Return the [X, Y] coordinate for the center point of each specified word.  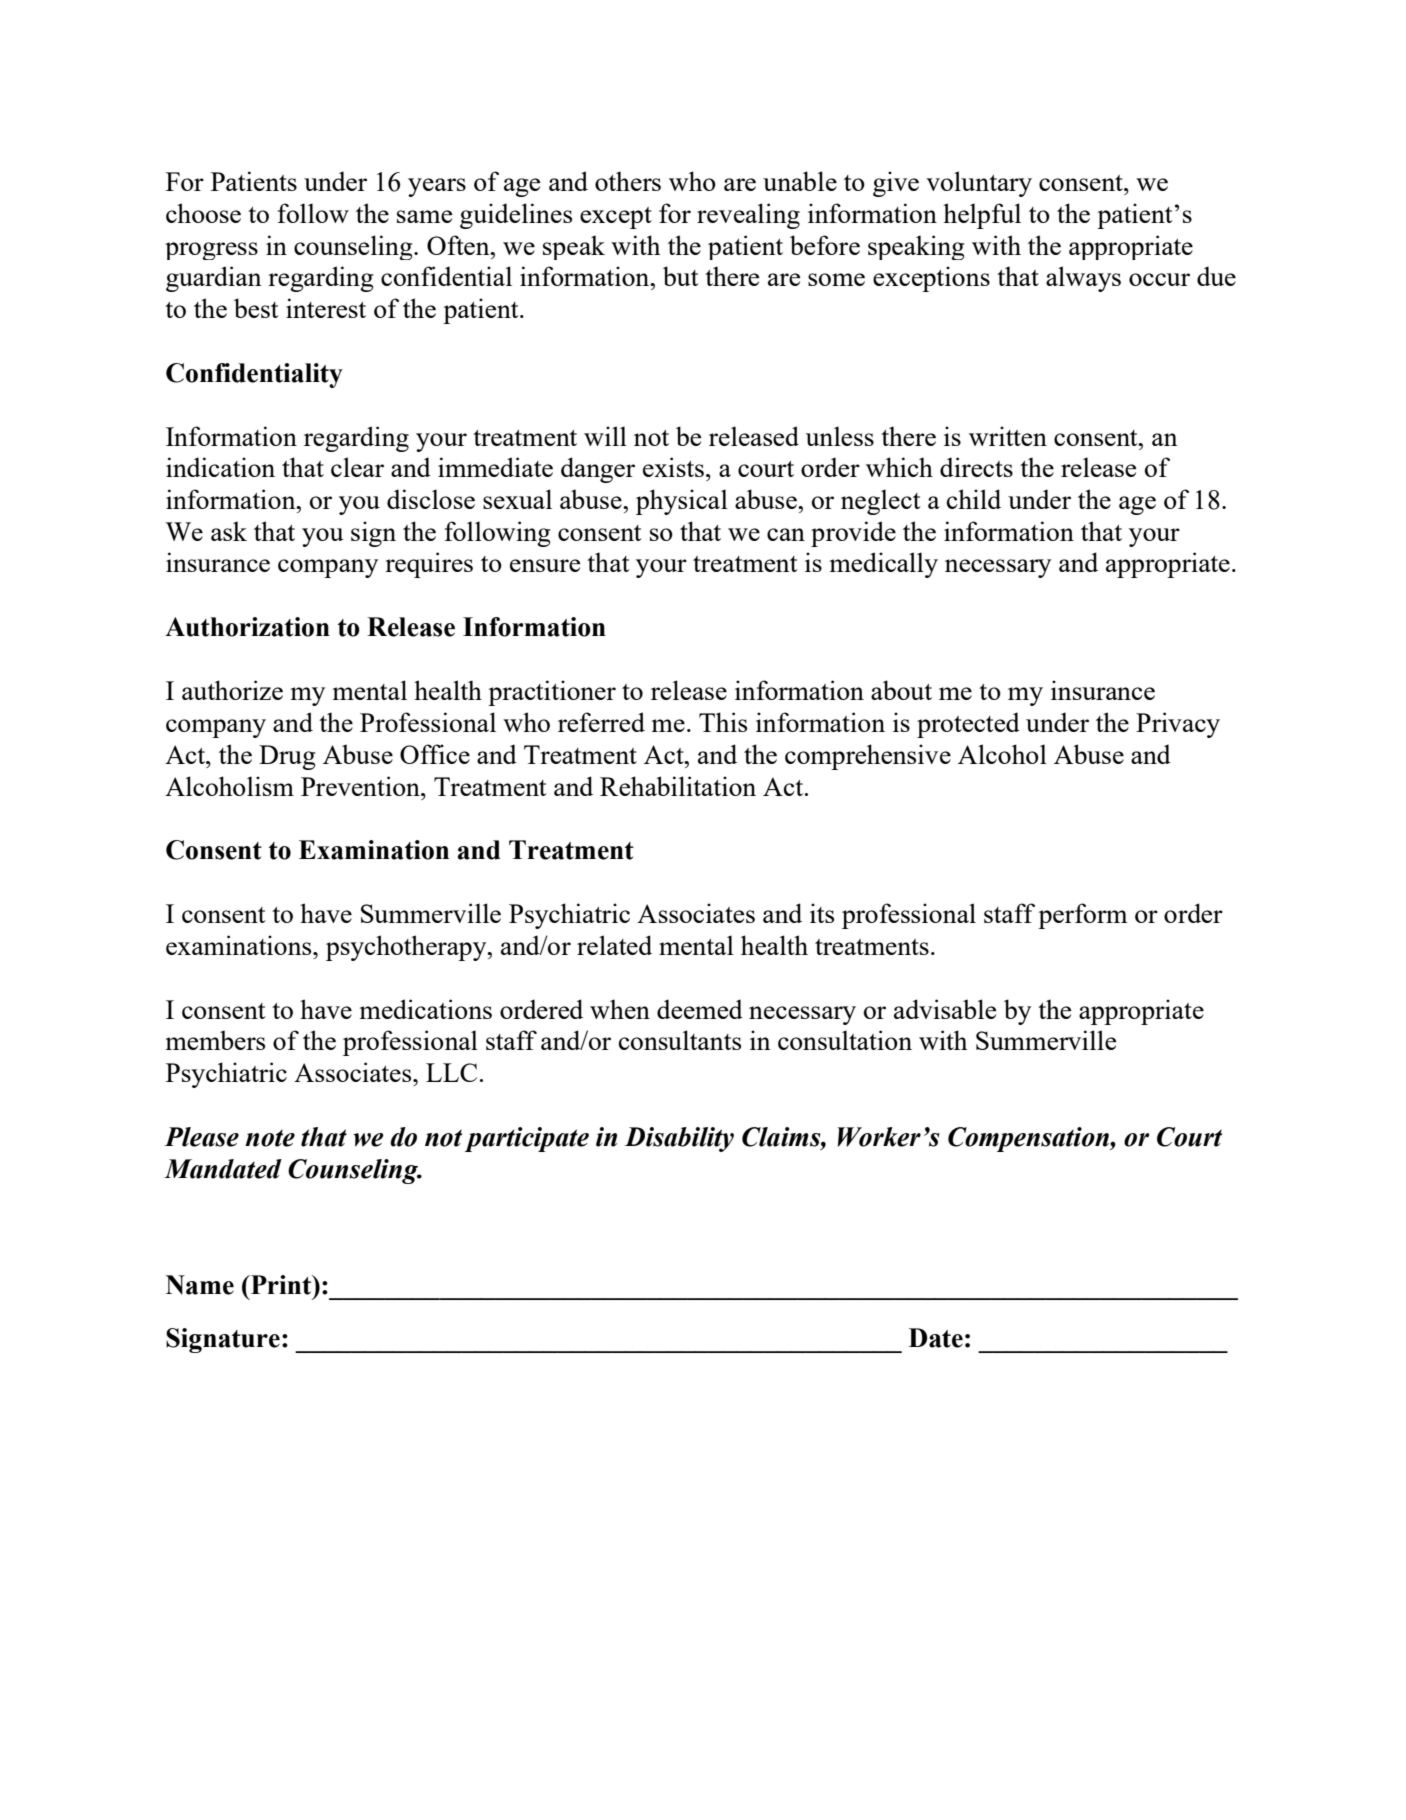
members [215, 1040]
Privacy [1178, 725]
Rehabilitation [678, 786]
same [424, 216]
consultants [680, 1040]
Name [200, 1285]
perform [1083, 916]
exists [673, 467]
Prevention [361, 786]
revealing [748, 216]
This [723, 722]
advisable [945, 1009]
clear [357, 467]
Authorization [247, 627]
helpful [982, 216]
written [1008, 436]
